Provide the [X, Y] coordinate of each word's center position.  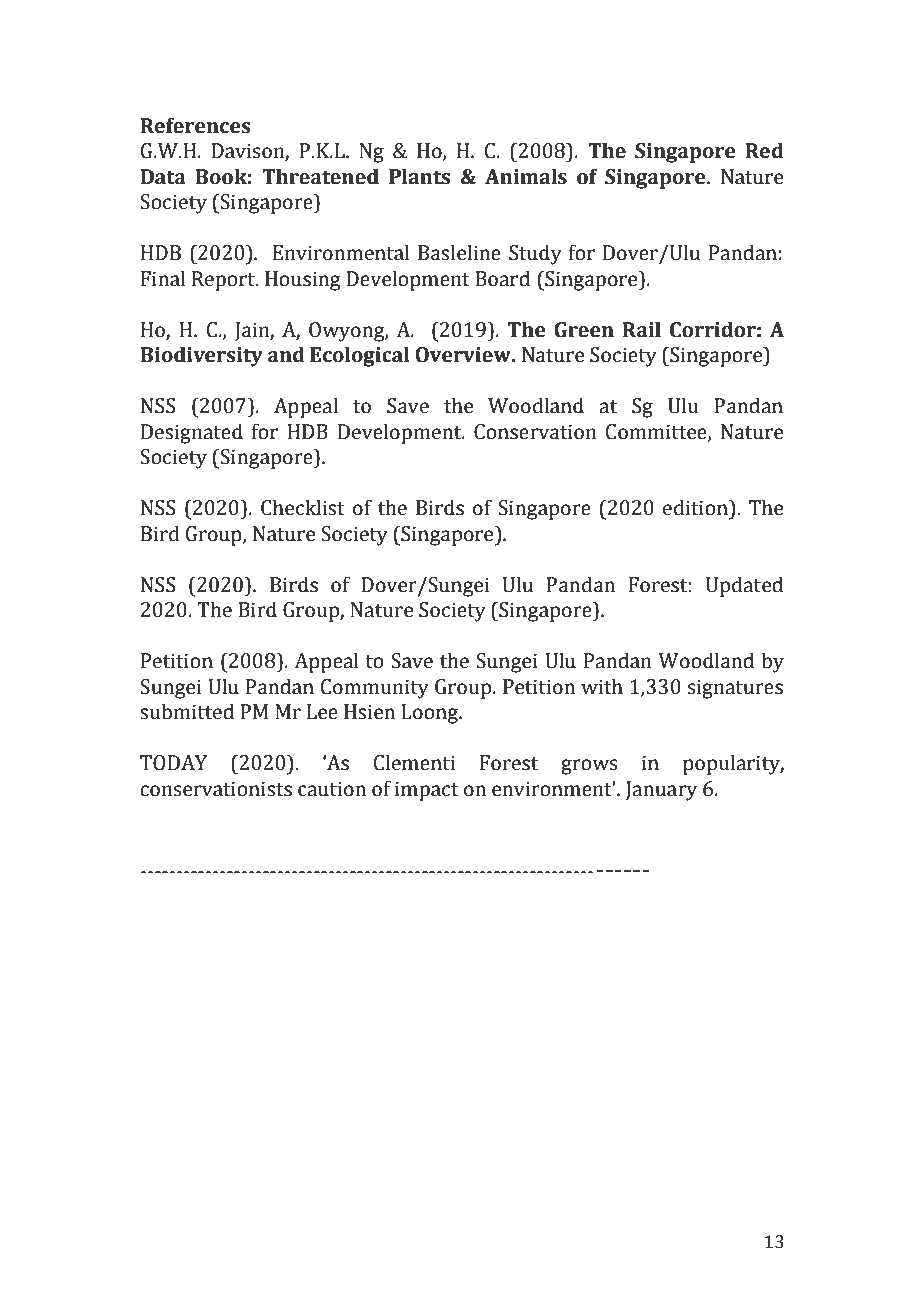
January [661, 791]
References [195, 125]
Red [764, 150]
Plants [419, 176]
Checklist [303, 507]
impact [427, 791]
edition [696, 507]
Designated [192, 433]
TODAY [173, 763]
